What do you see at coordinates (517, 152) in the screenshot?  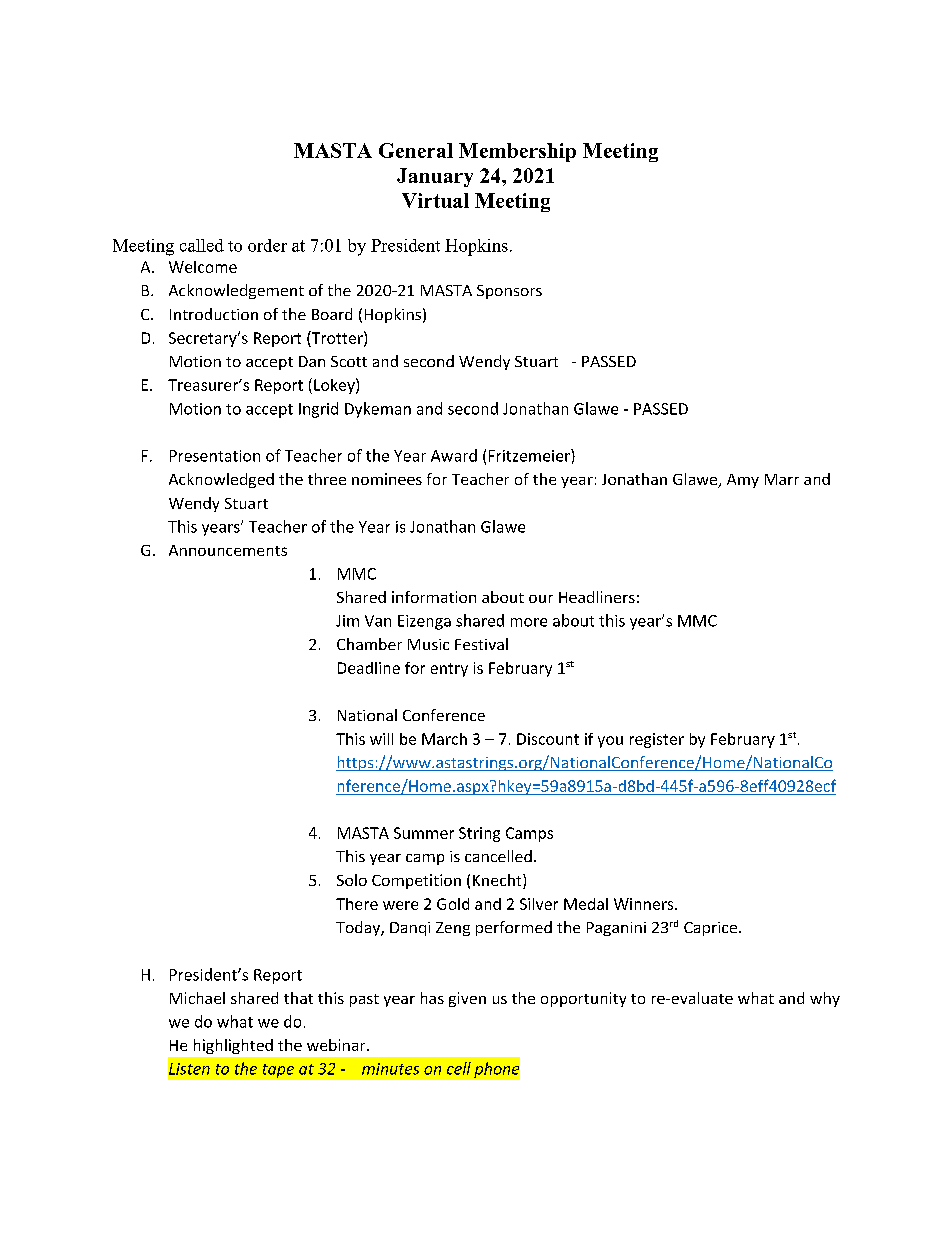 I see `Membership` at bounding box center [517, 152].
